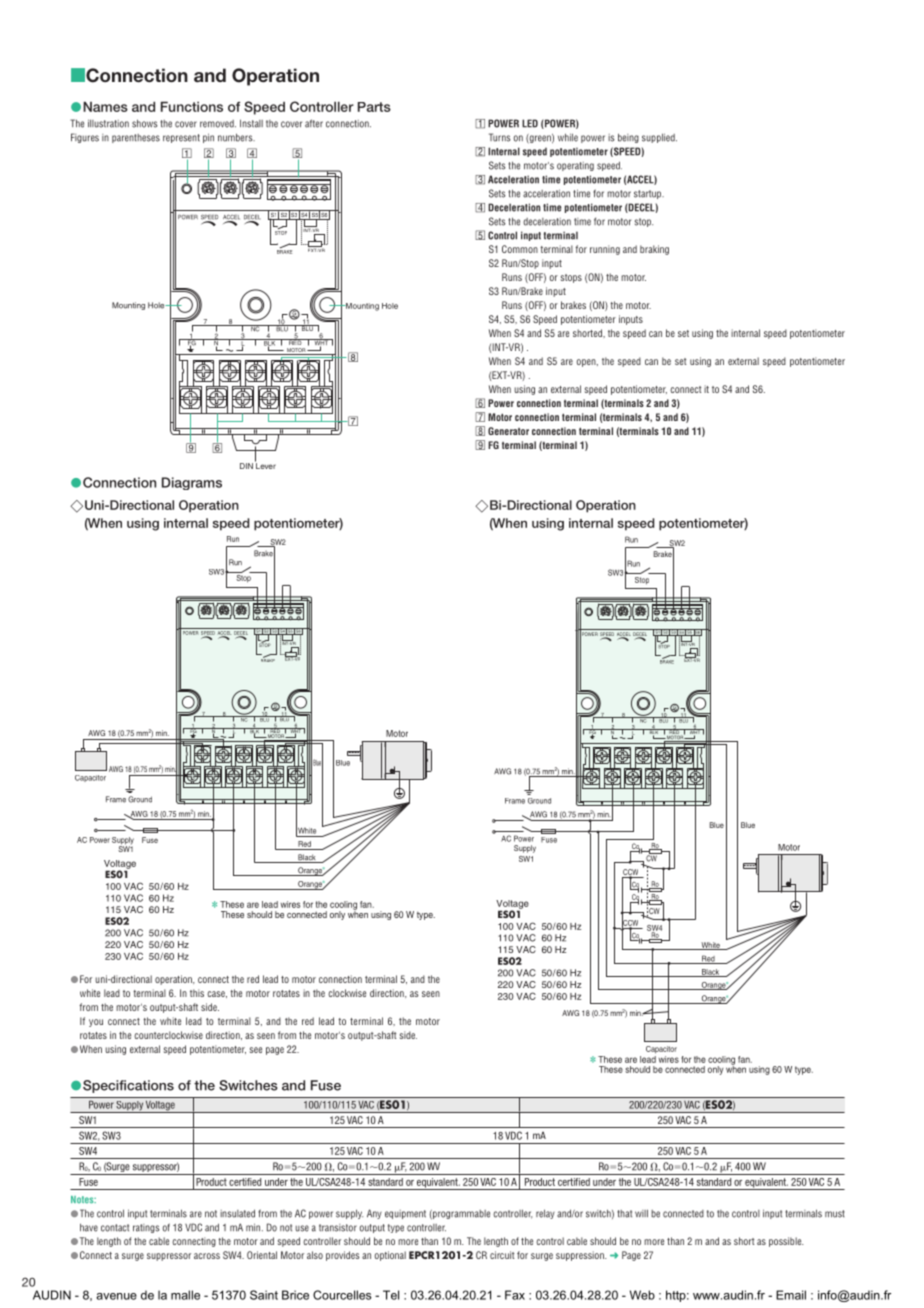 Image resolution: width=924 pixels, height=1308 pixels. What do you see at coordinates (265, 465) in the page?
I see `Lever` at bounding box center [265, 465].
